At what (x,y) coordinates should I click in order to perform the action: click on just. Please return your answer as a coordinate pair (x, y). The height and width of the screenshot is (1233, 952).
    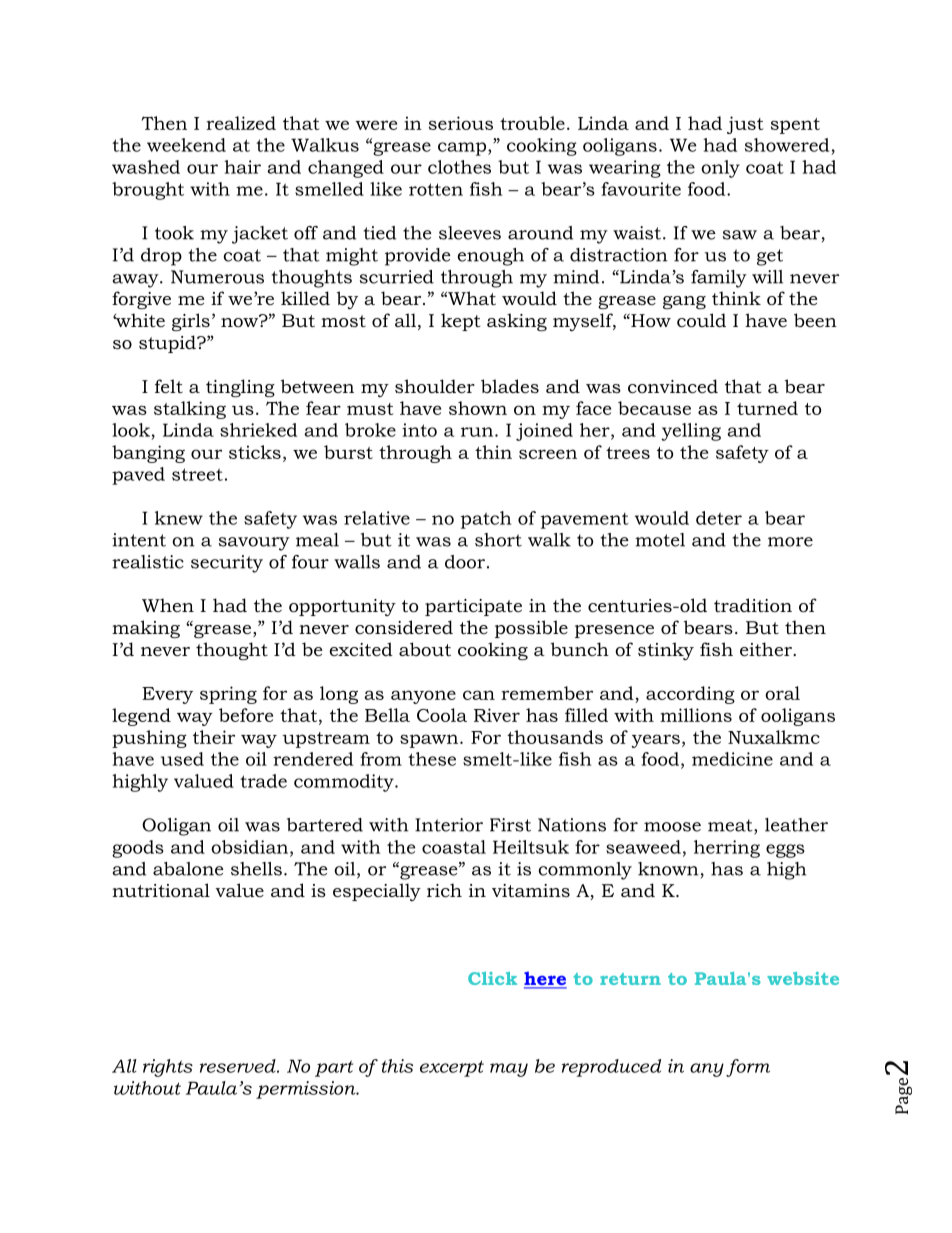
    Looking at the image, I should click on (745, 125).
